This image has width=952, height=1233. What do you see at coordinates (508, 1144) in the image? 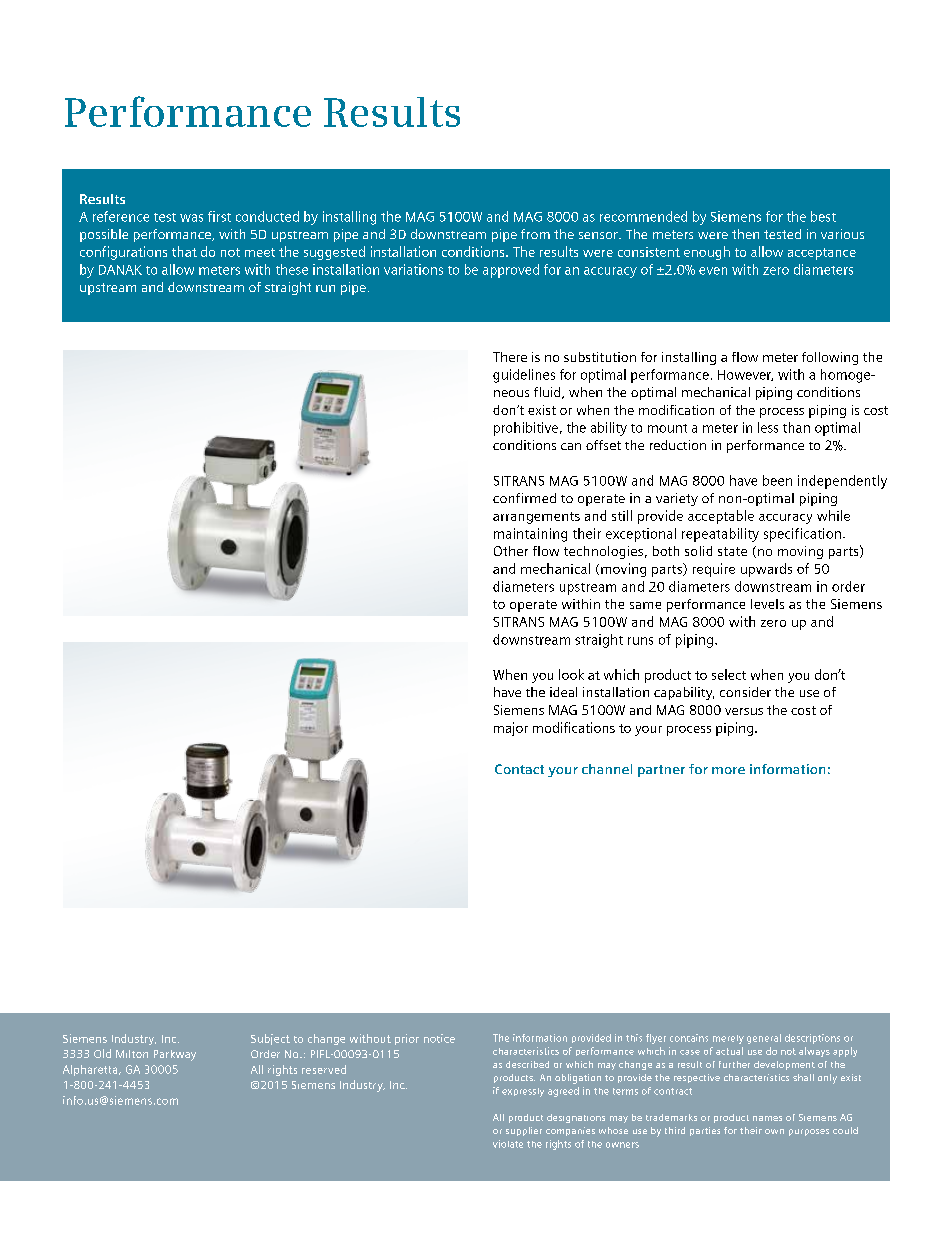
I see `violate` at bounding box center [508, 1144].
